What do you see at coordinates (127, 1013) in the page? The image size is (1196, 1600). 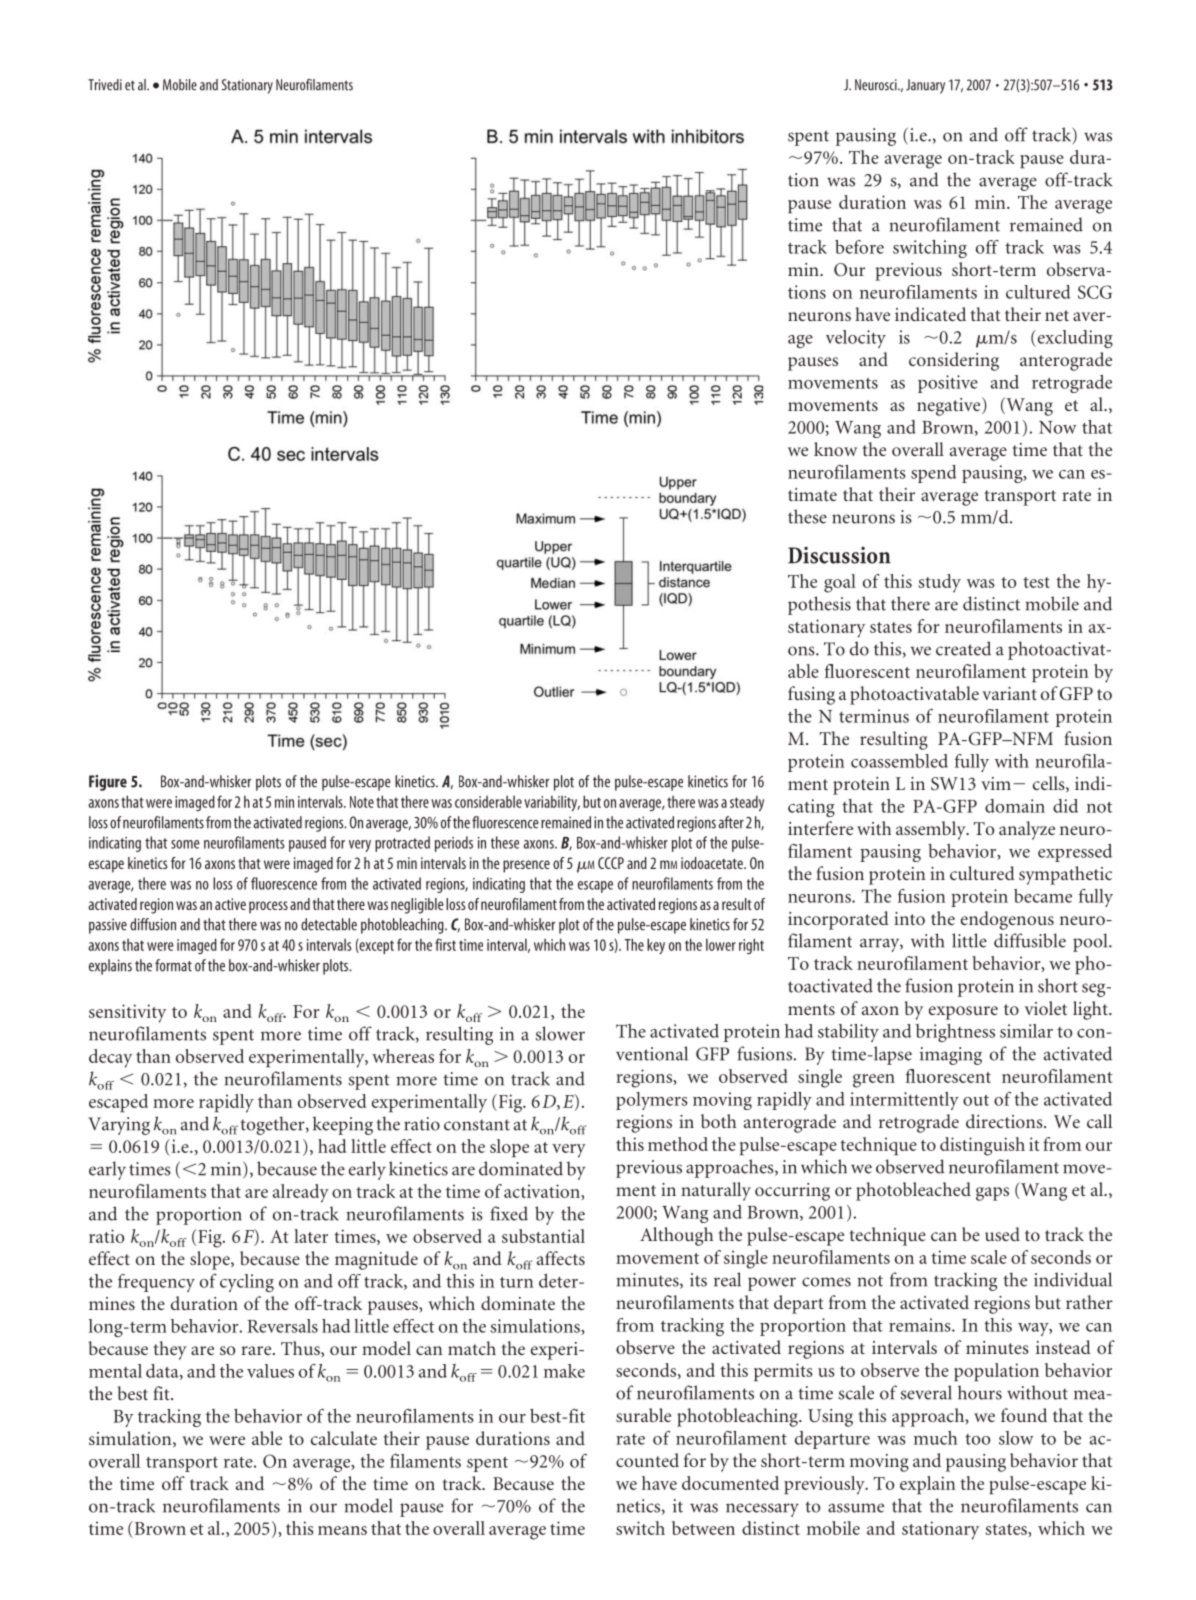 I see `sensitivity` at bounding box center [127, 1013].
